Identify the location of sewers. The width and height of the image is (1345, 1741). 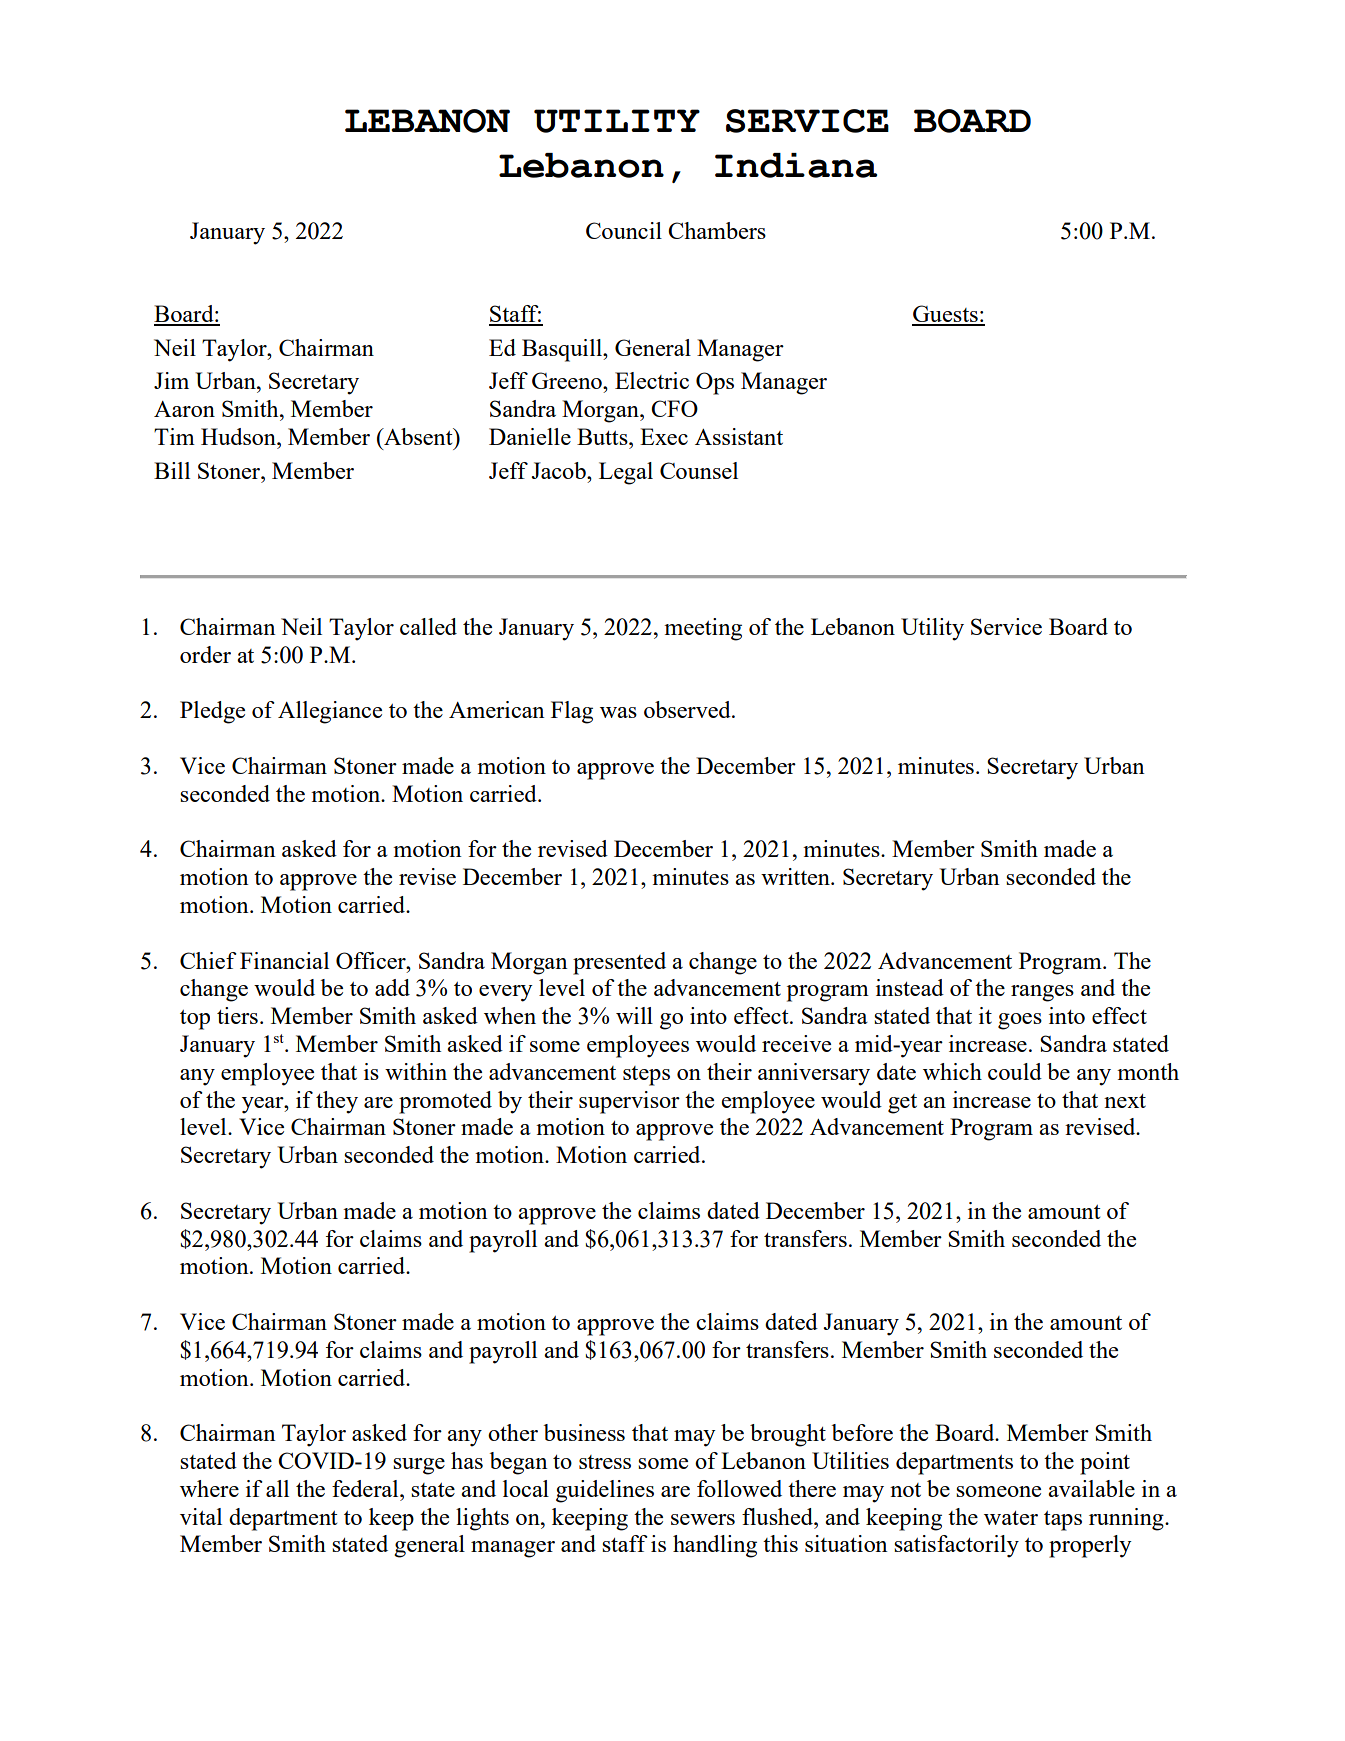
(703, 1519).
